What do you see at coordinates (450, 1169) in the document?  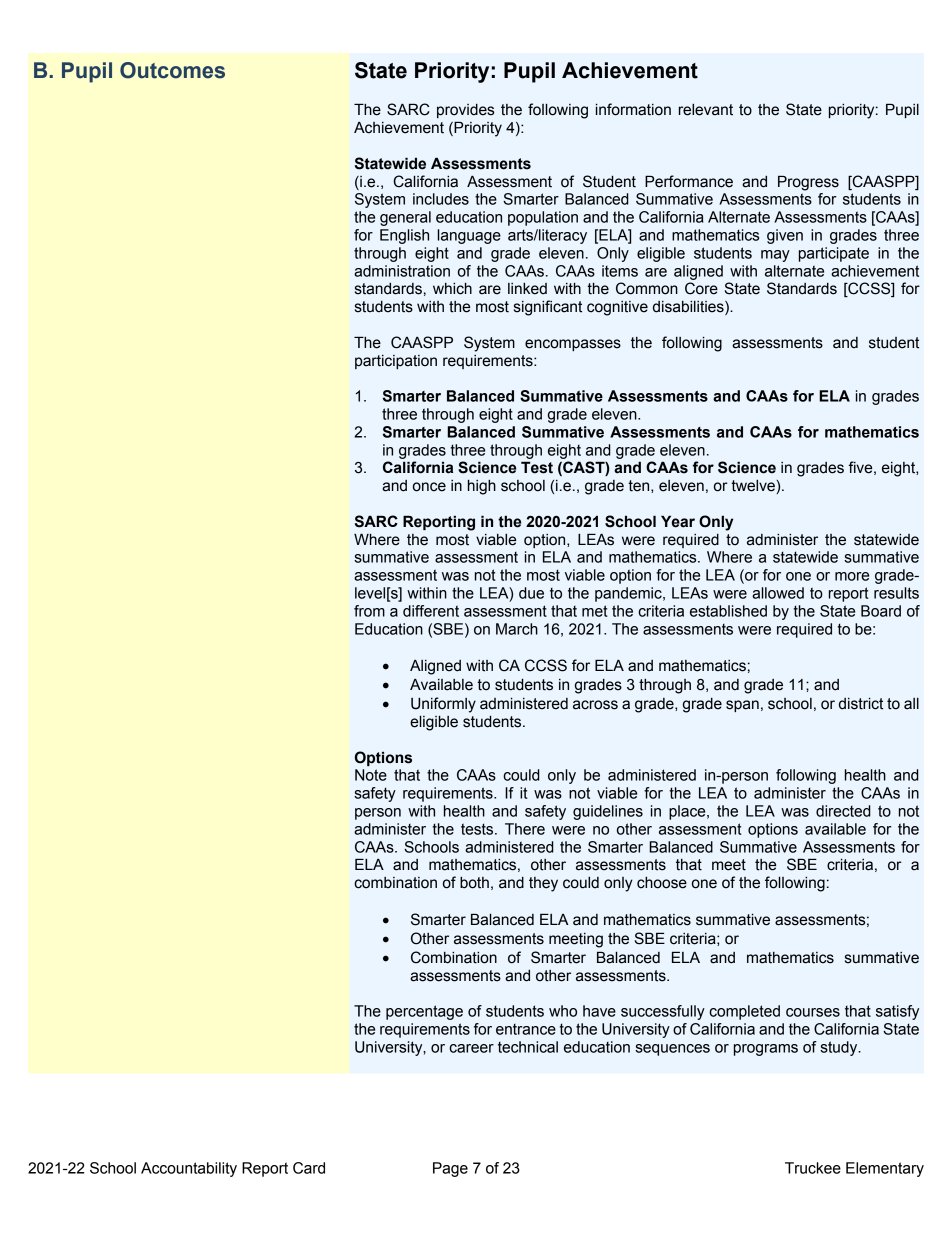 I see `Page` at bounding box center [450, 1169].
